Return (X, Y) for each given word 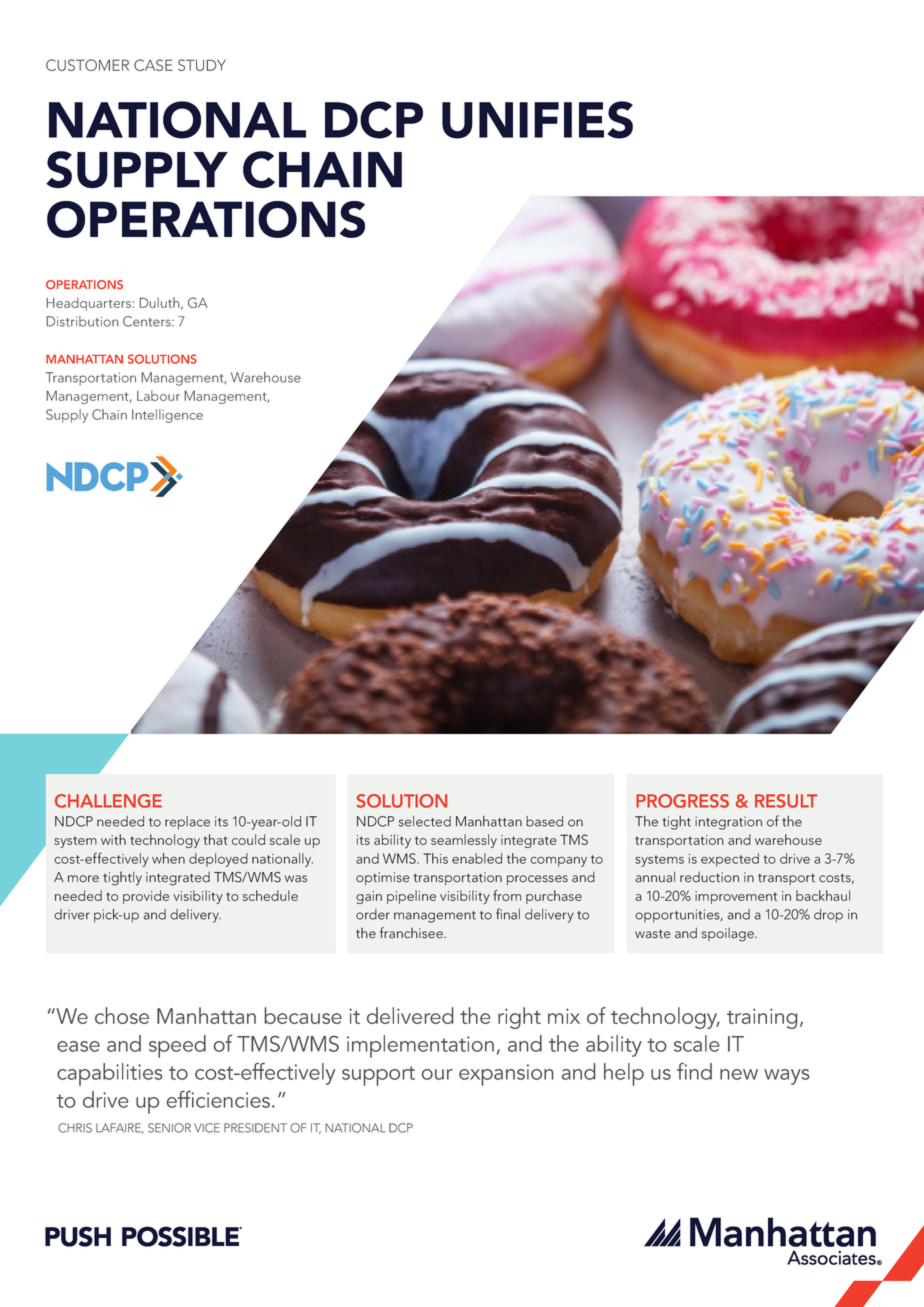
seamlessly (464, 841)
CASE (153, 65)
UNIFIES (537, 120)
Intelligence (167, 416)
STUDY (202, 65)
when (168, 858)
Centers (148, 321)
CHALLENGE (108, 801)
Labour (158, 395)
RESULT (786, 801)
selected (425, 821)
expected (730, 860)
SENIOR (169, 1128)
